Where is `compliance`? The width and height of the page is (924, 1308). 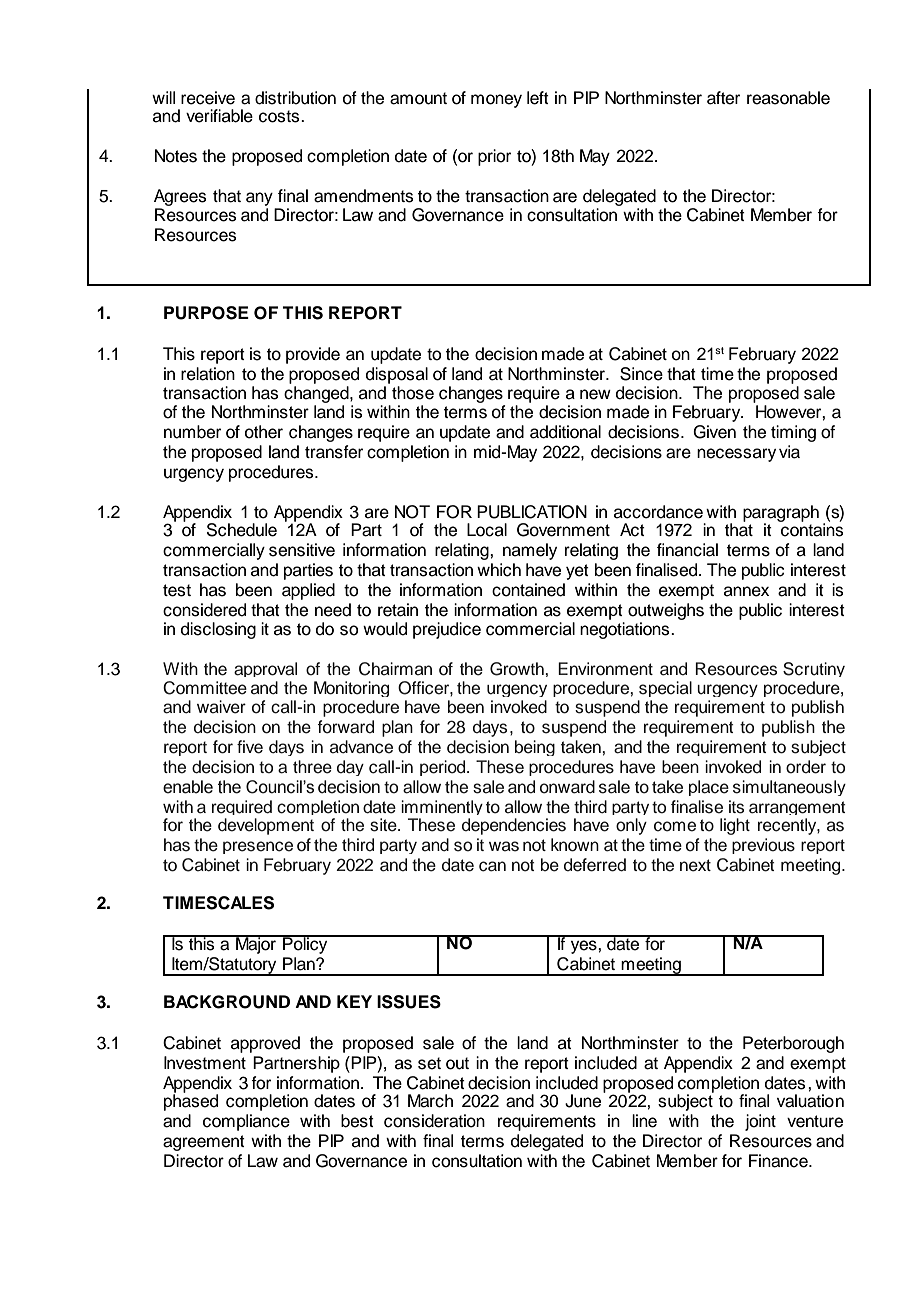 compliance is located at coordinates (246, 1122).
